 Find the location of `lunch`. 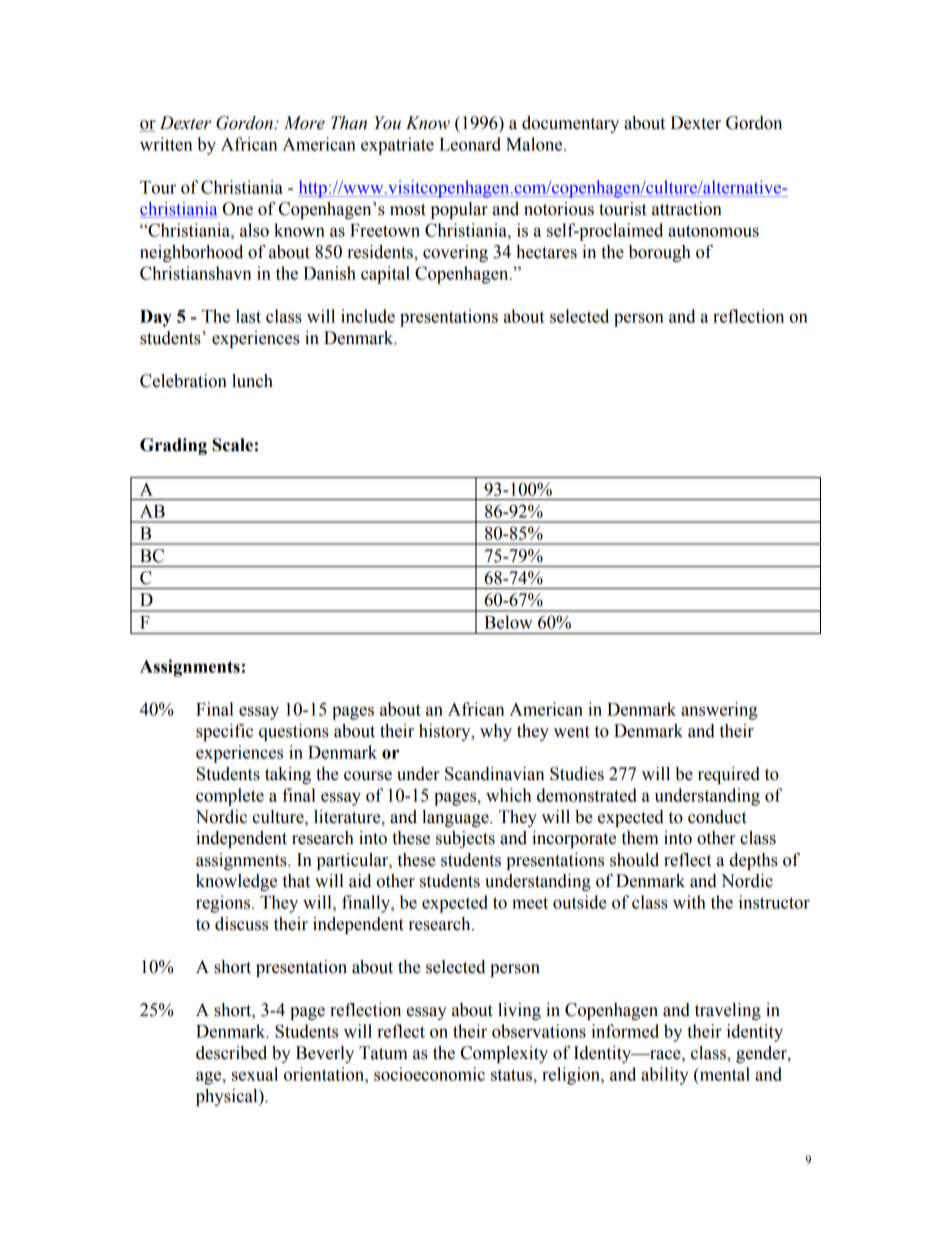

lunch is located at coordinates (252, 381).
